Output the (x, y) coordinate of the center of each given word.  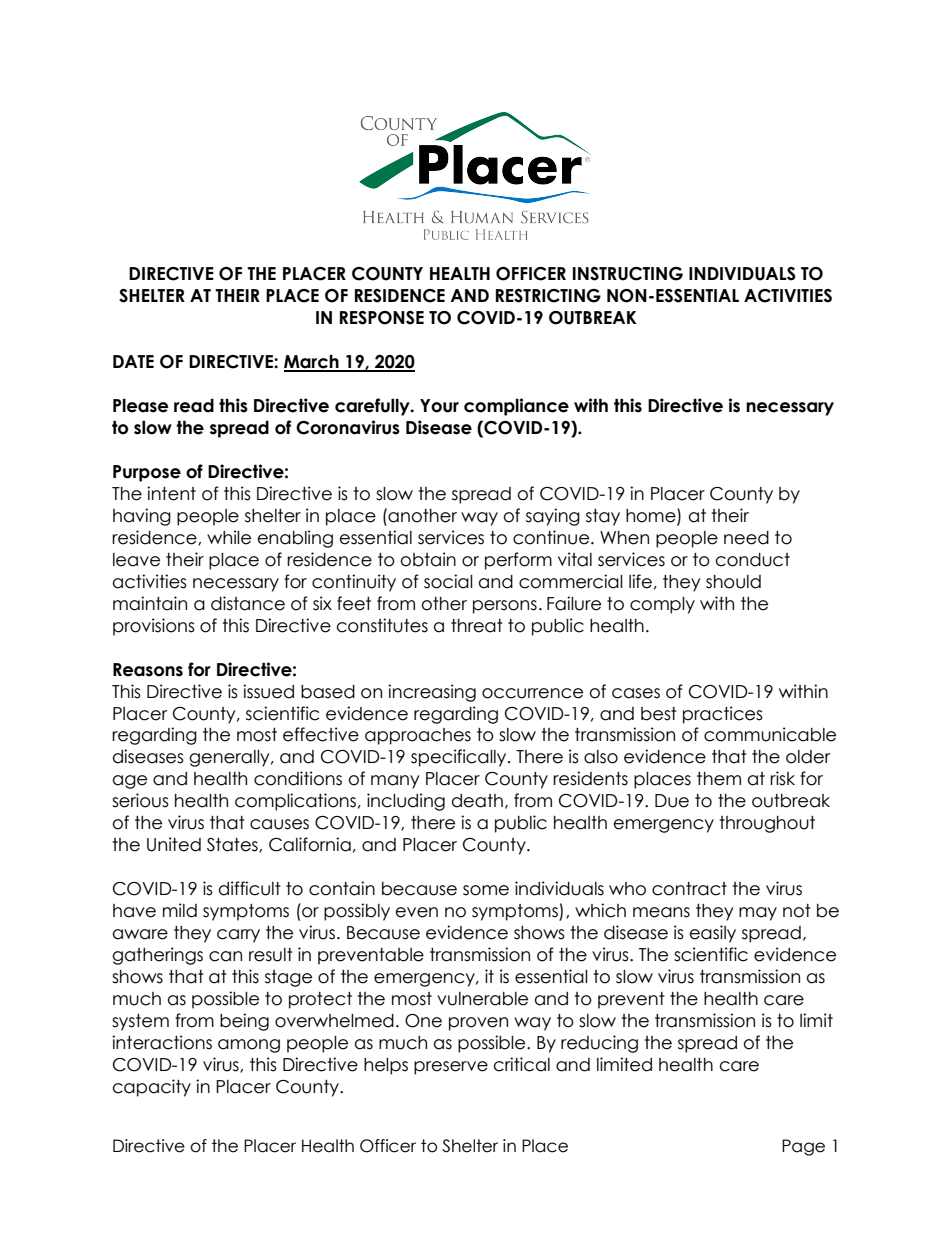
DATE (133, 361)
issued (268, 691)
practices (723, 715)
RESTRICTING (548, 296)
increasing (432, 693)
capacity (152, 1088)
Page (803, 1147)
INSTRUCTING (628, 274)
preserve (451, 1068)
